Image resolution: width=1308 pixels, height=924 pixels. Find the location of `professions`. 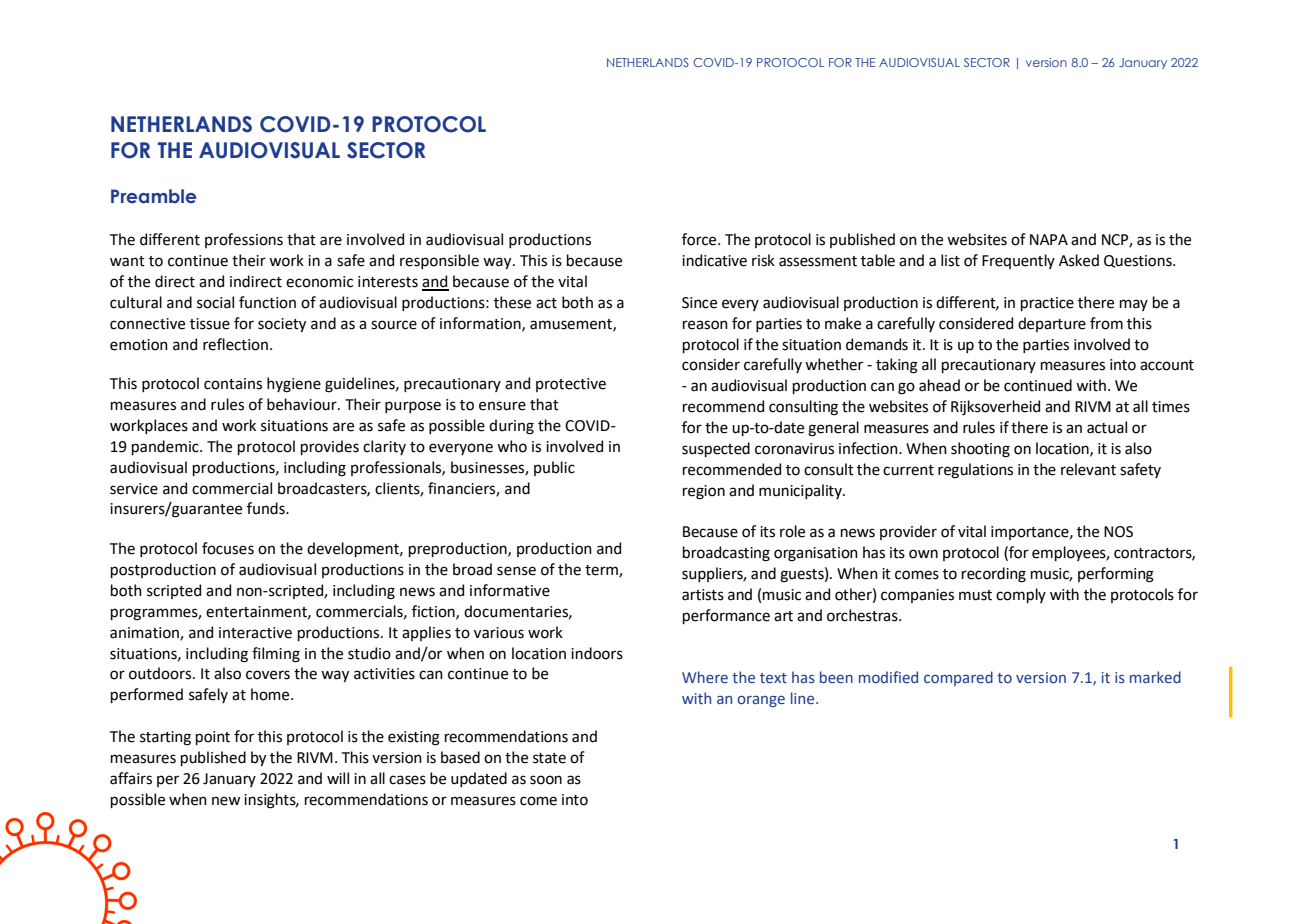

professions is located at coordinates (244, 240).
